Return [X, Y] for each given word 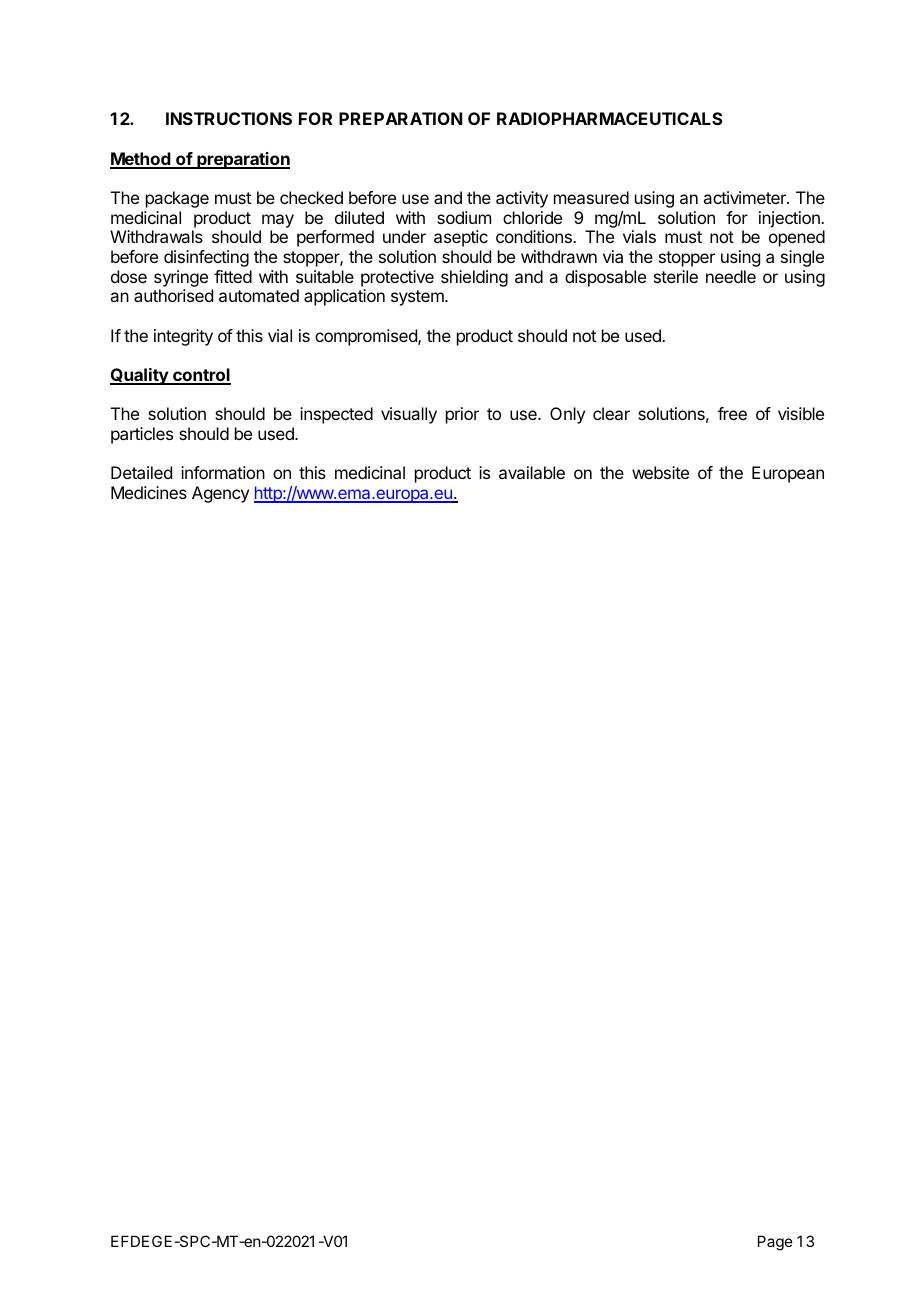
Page [775, 1243]
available [532, 472]
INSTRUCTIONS [229, 118]
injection [790, 219]
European [788, 474]
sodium [464, 217]
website [660, 472]
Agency [220, 494]
